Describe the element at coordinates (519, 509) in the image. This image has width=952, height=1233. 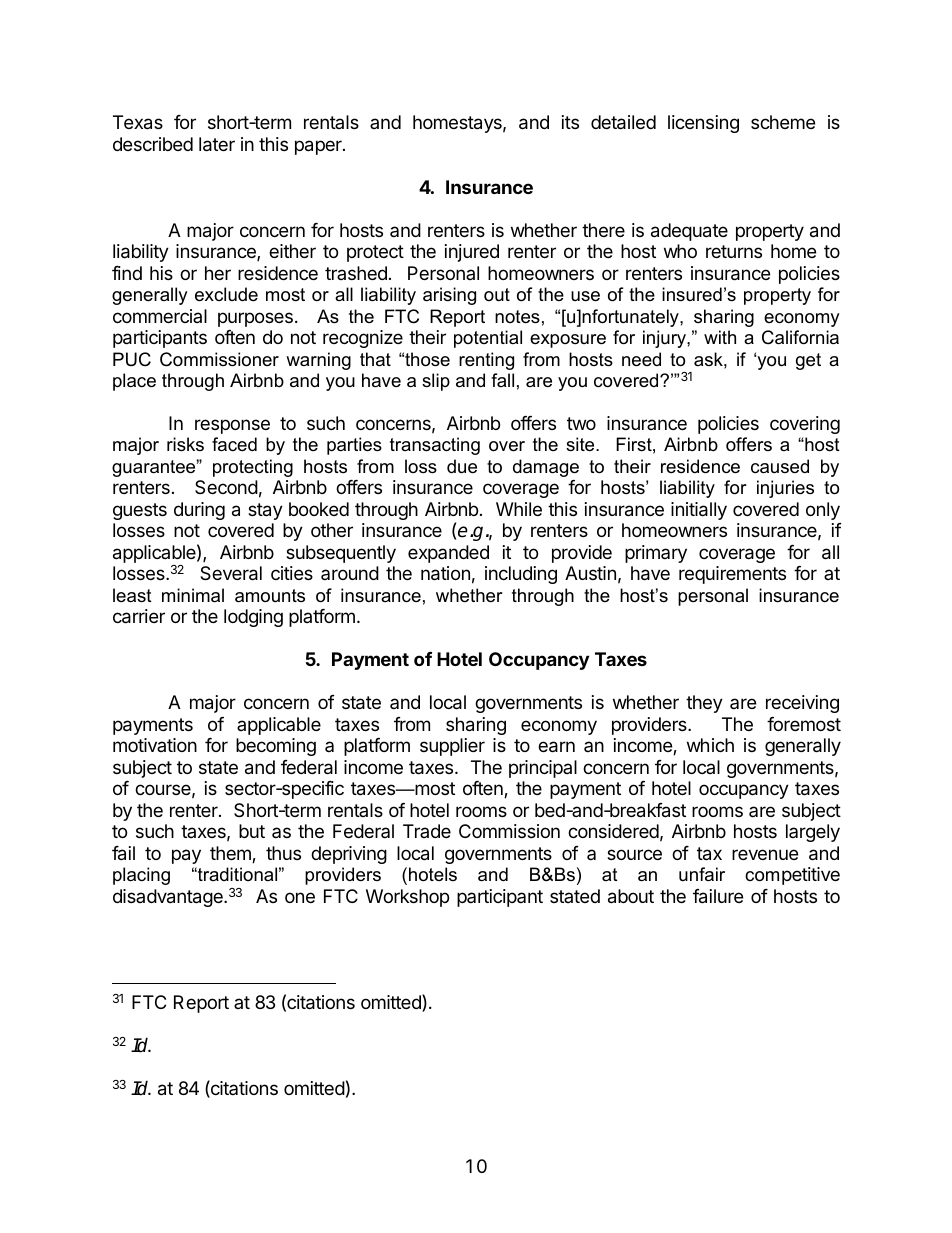
I see `While` at that location.
